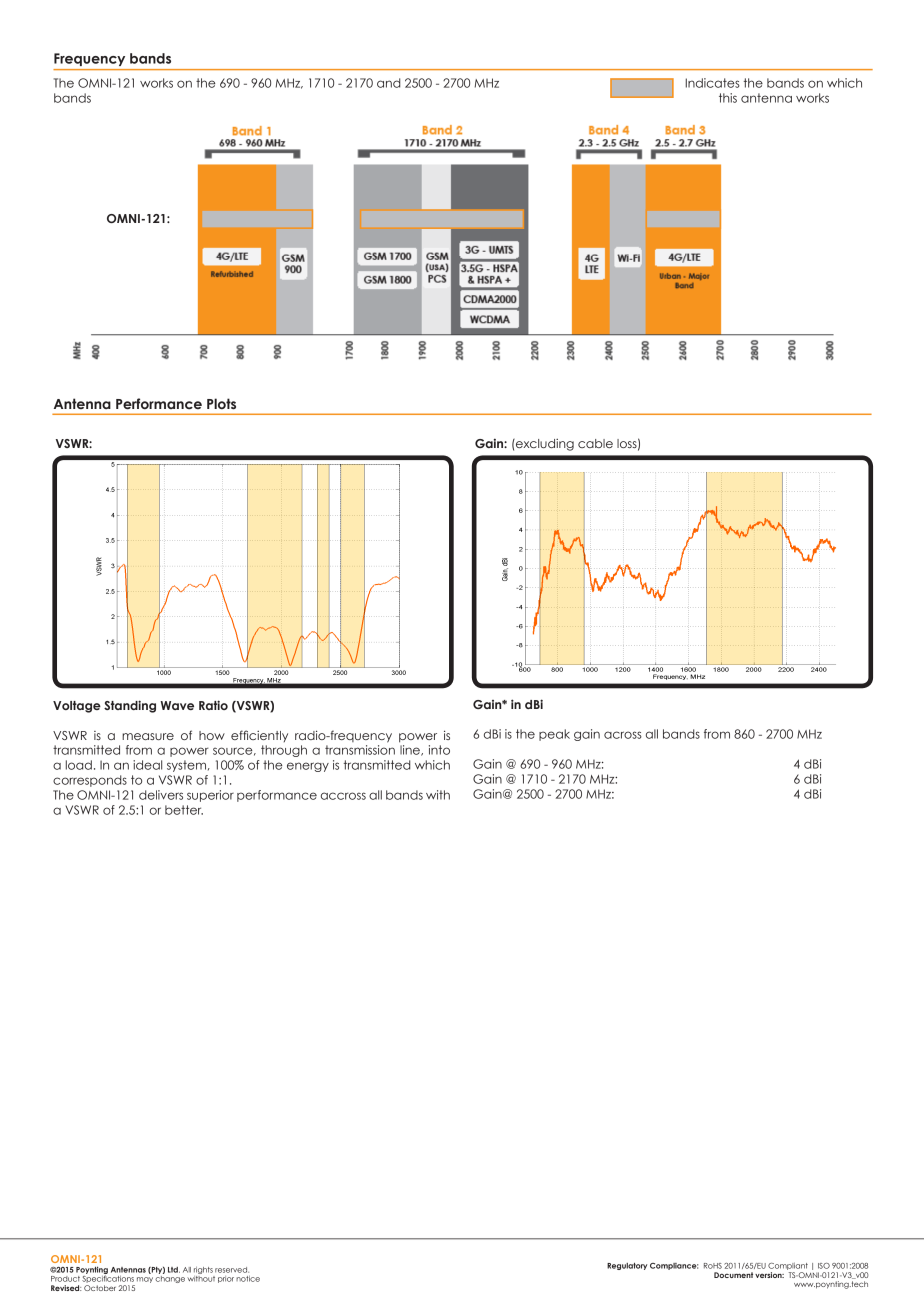 The image size is (924, 1308). I want to click on transmission, so click(360, 750).
